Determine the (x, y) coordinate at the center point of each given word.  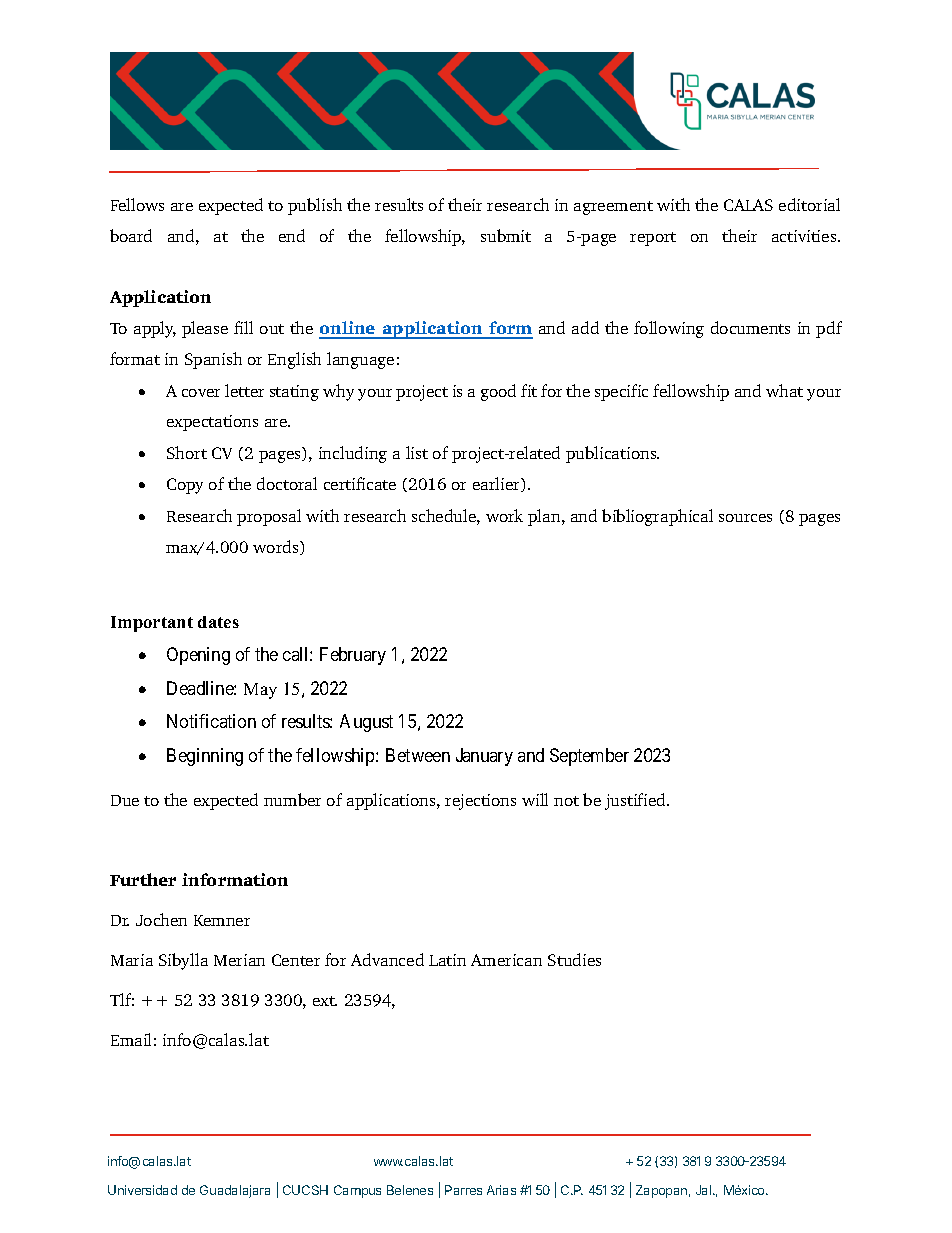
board (131, 235)
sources (745, 518)
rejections (480, 802)
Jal (705, 1190)
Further (143, 879)
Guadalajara (235, 1191)
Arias (501, 1190)
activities (805, 236)
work (504, 515)
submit (506, 235)
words (277, 547)
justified (636, 801)
